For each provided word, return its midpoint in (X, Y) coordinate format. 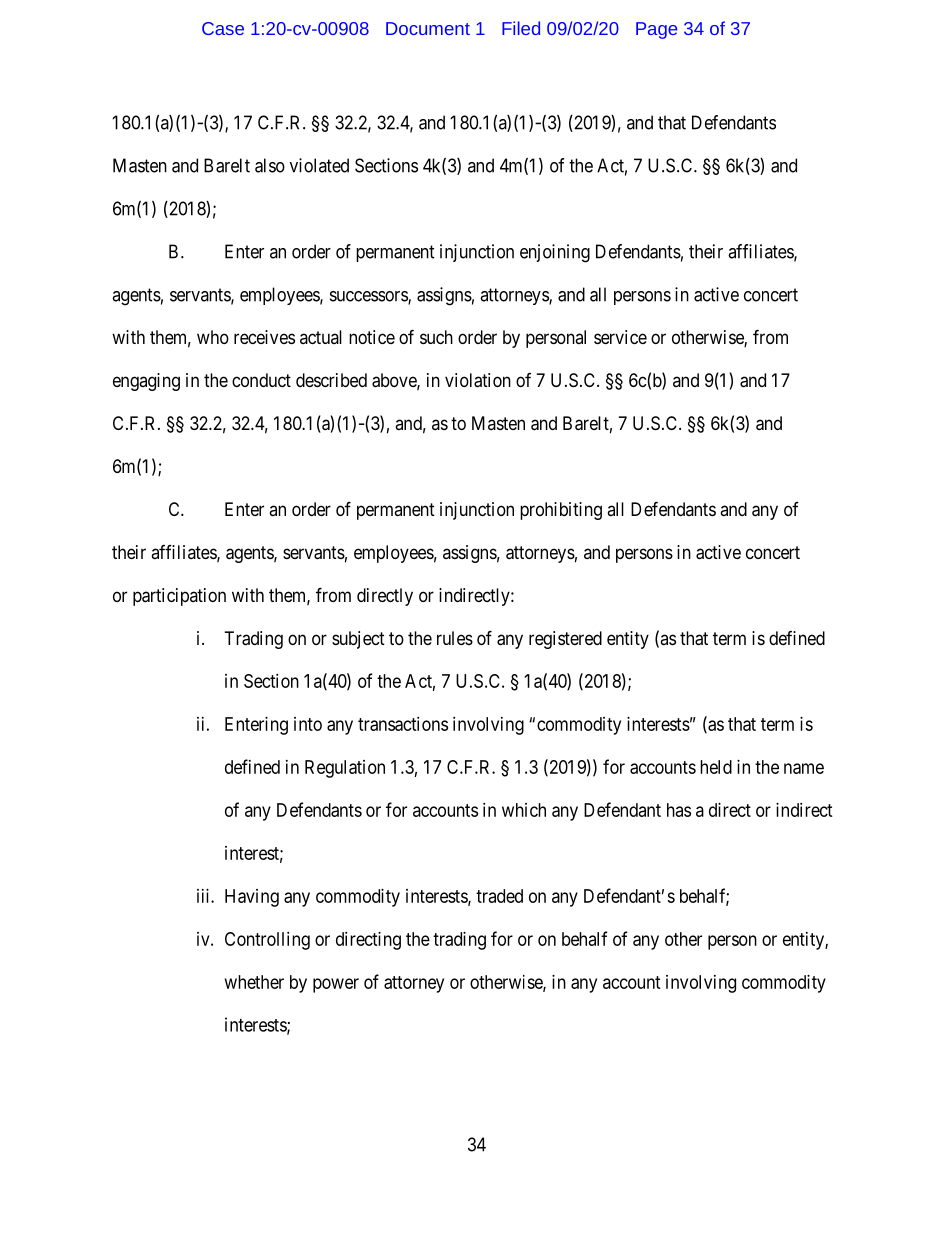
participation (179, 597)
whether (254, 982)
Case (223, 28)
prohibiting (561, 511)
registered (565, 640)
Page (656, 30)
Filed (521, 28)
